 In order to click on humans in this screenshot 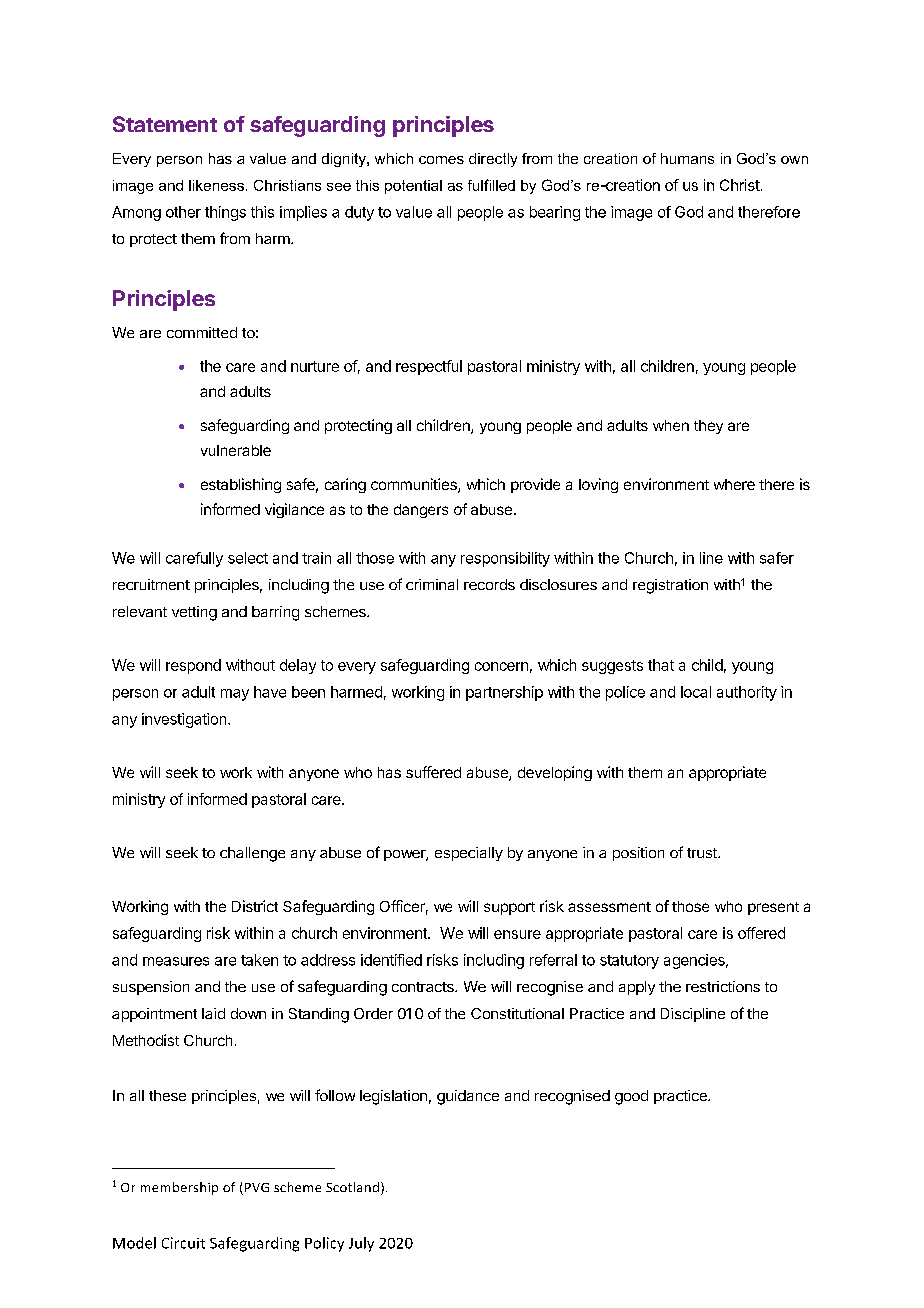, I will do `click(687, 158)`.
